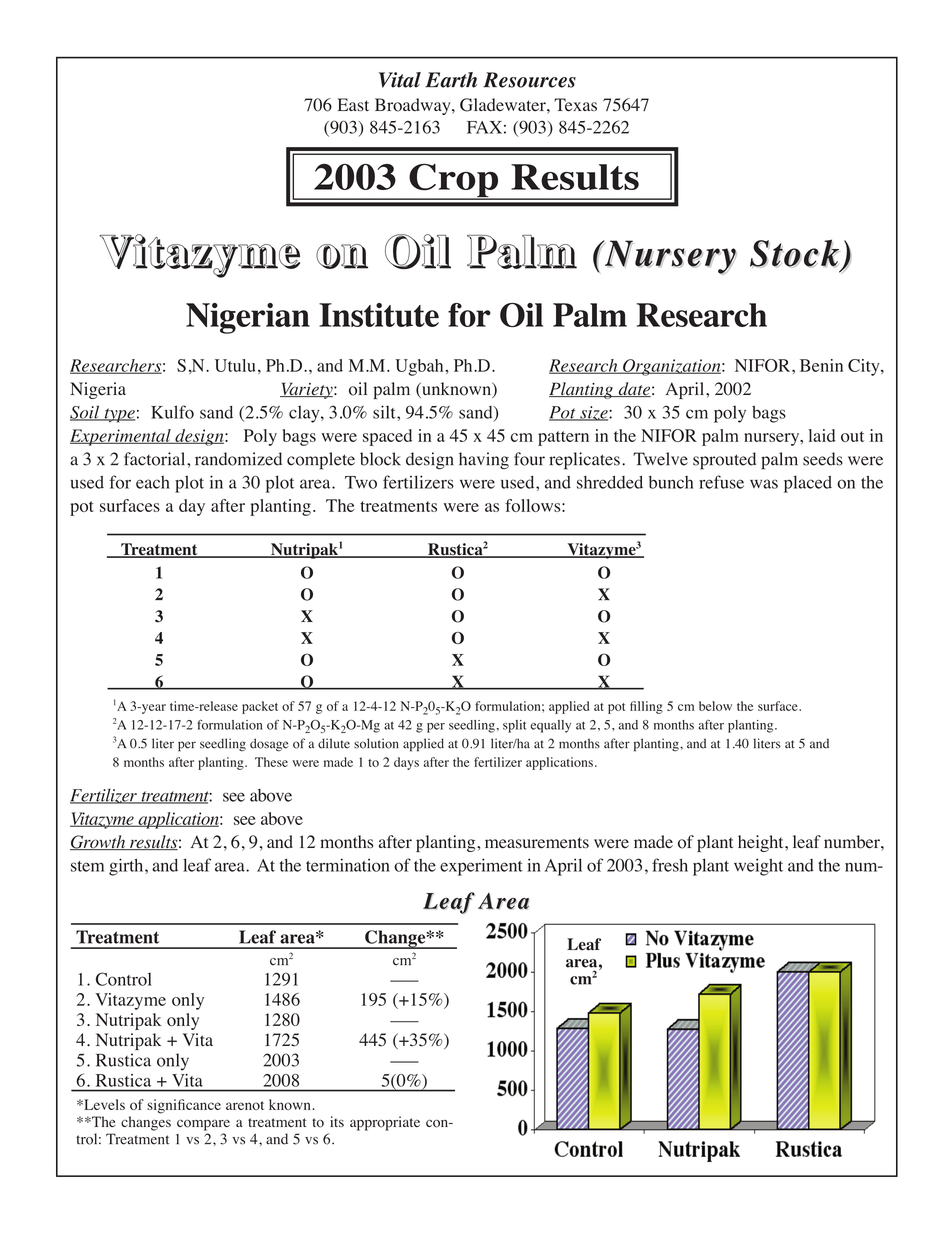  What do you see at coordinates (451, 80) in the document?
I see `Earth` at bounding box center [451, 80].
